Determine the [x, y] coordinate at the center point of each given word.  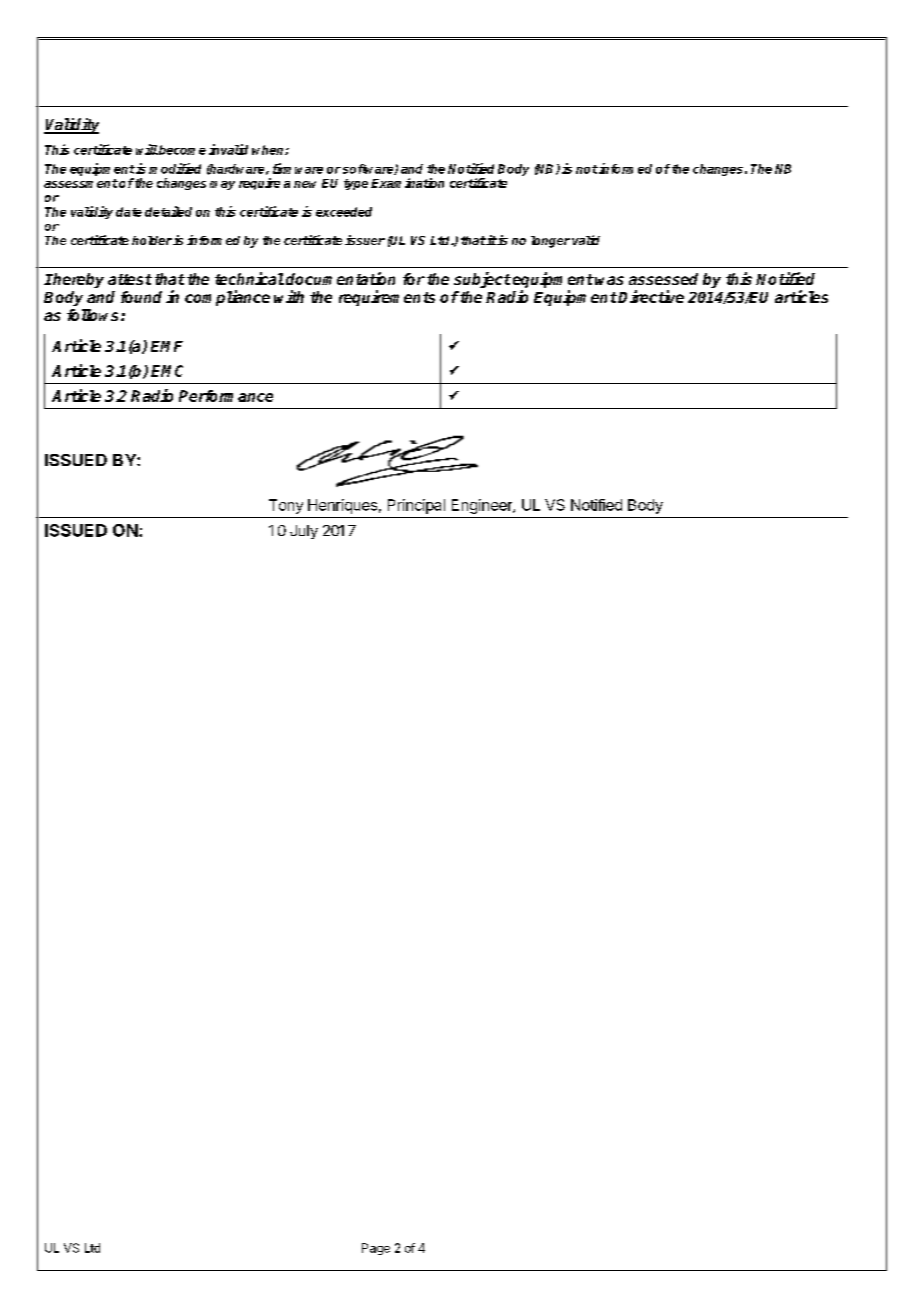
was [609, 280]
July [304, 532]
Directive [651, 296]
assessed [663, 279]
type [356, 184]
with [289, 296]
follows [94, 315]
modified [175, 168]
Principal [416, 506]
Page [376, 1249]
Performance [226, 396]
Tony [286, 506]
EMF [167, 346]
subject [482, 280]
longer [550, 242]
